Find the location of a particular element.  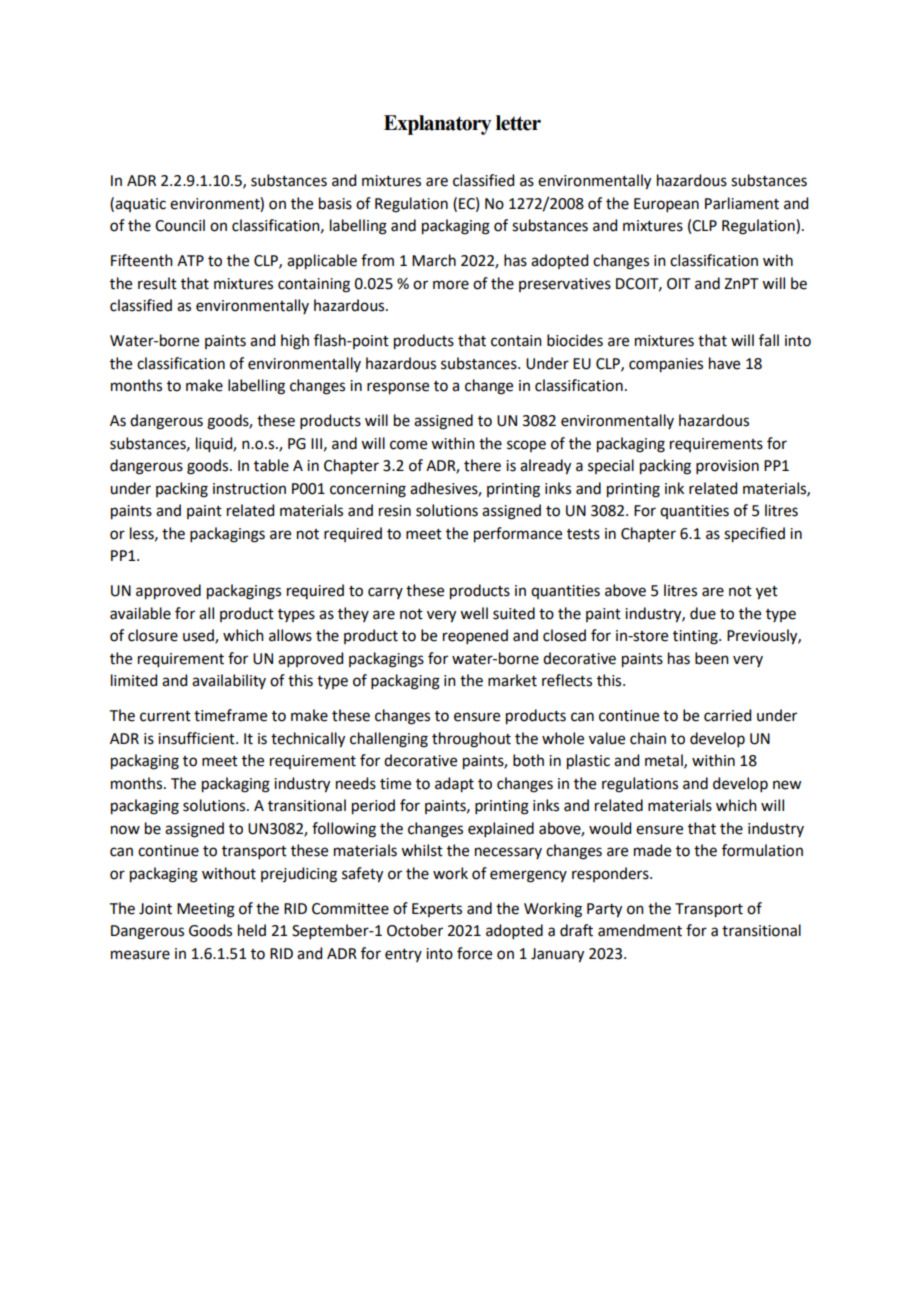

Explanatory is located at coordinates (437, 125).
